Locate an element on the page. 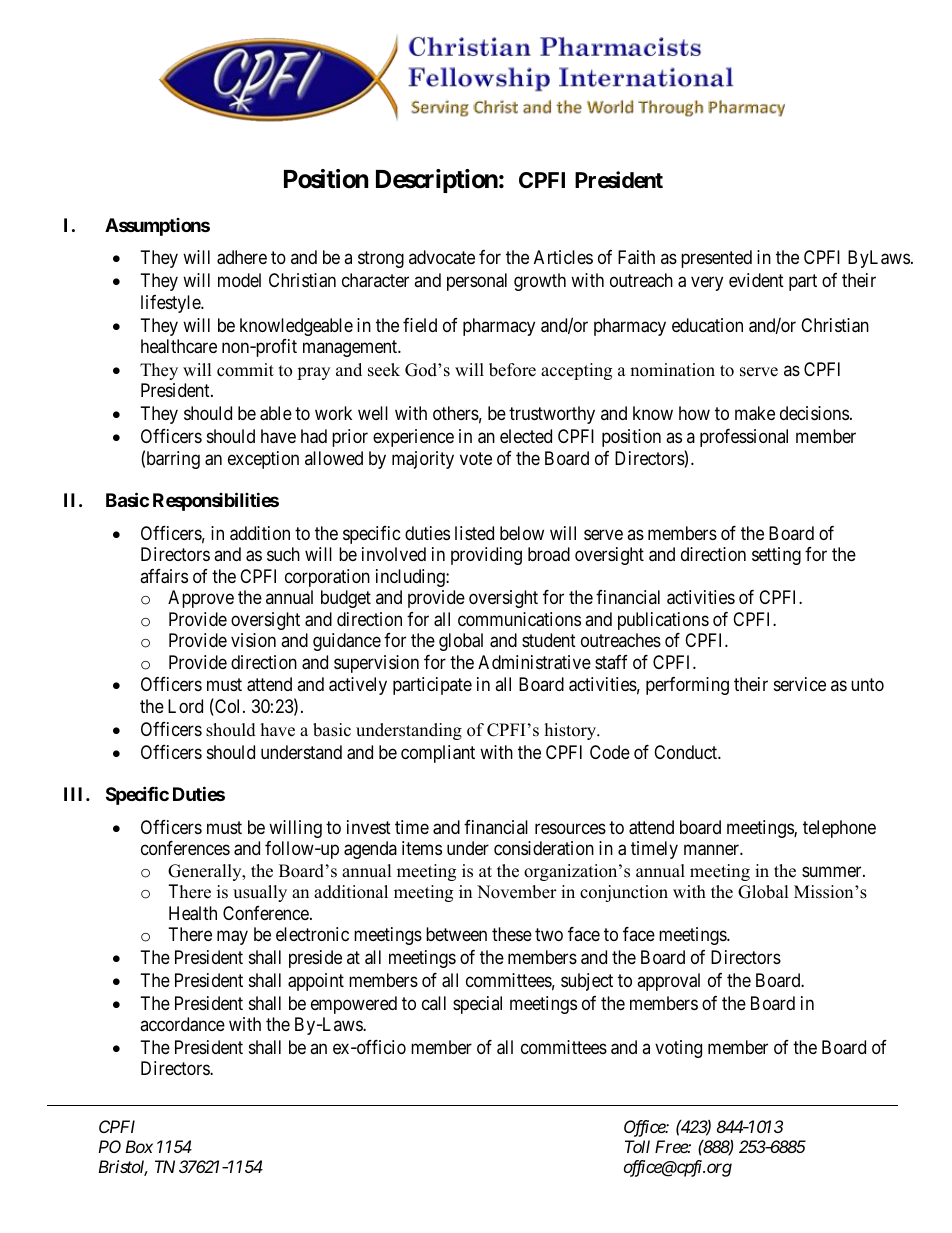  adhere is located at coordinates (242, 257).
